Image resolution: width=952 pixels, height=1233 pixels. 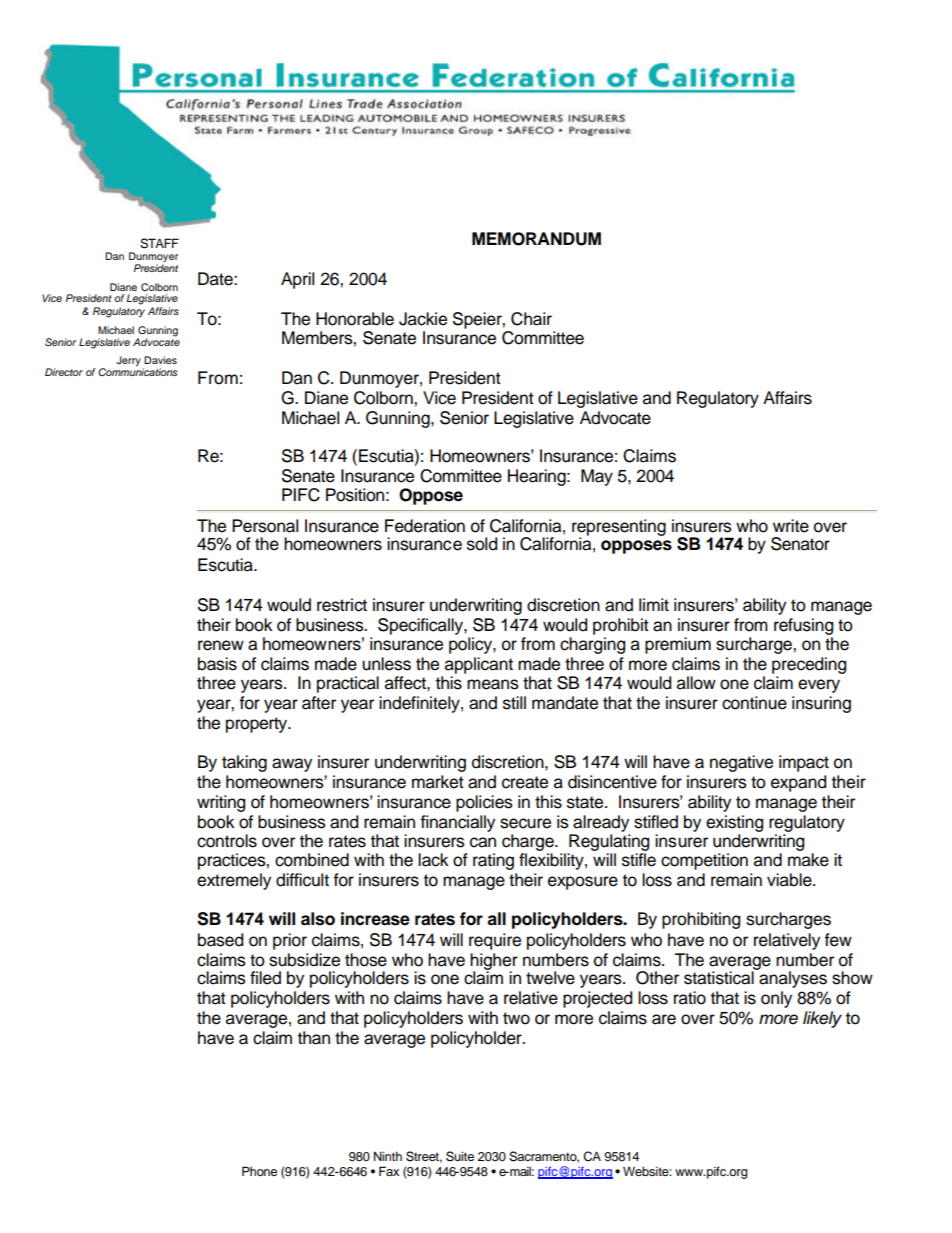 What do you see at coordinates (479, 665) in the screenshot?
I see `applicant` at bounding box center [479, 665].
